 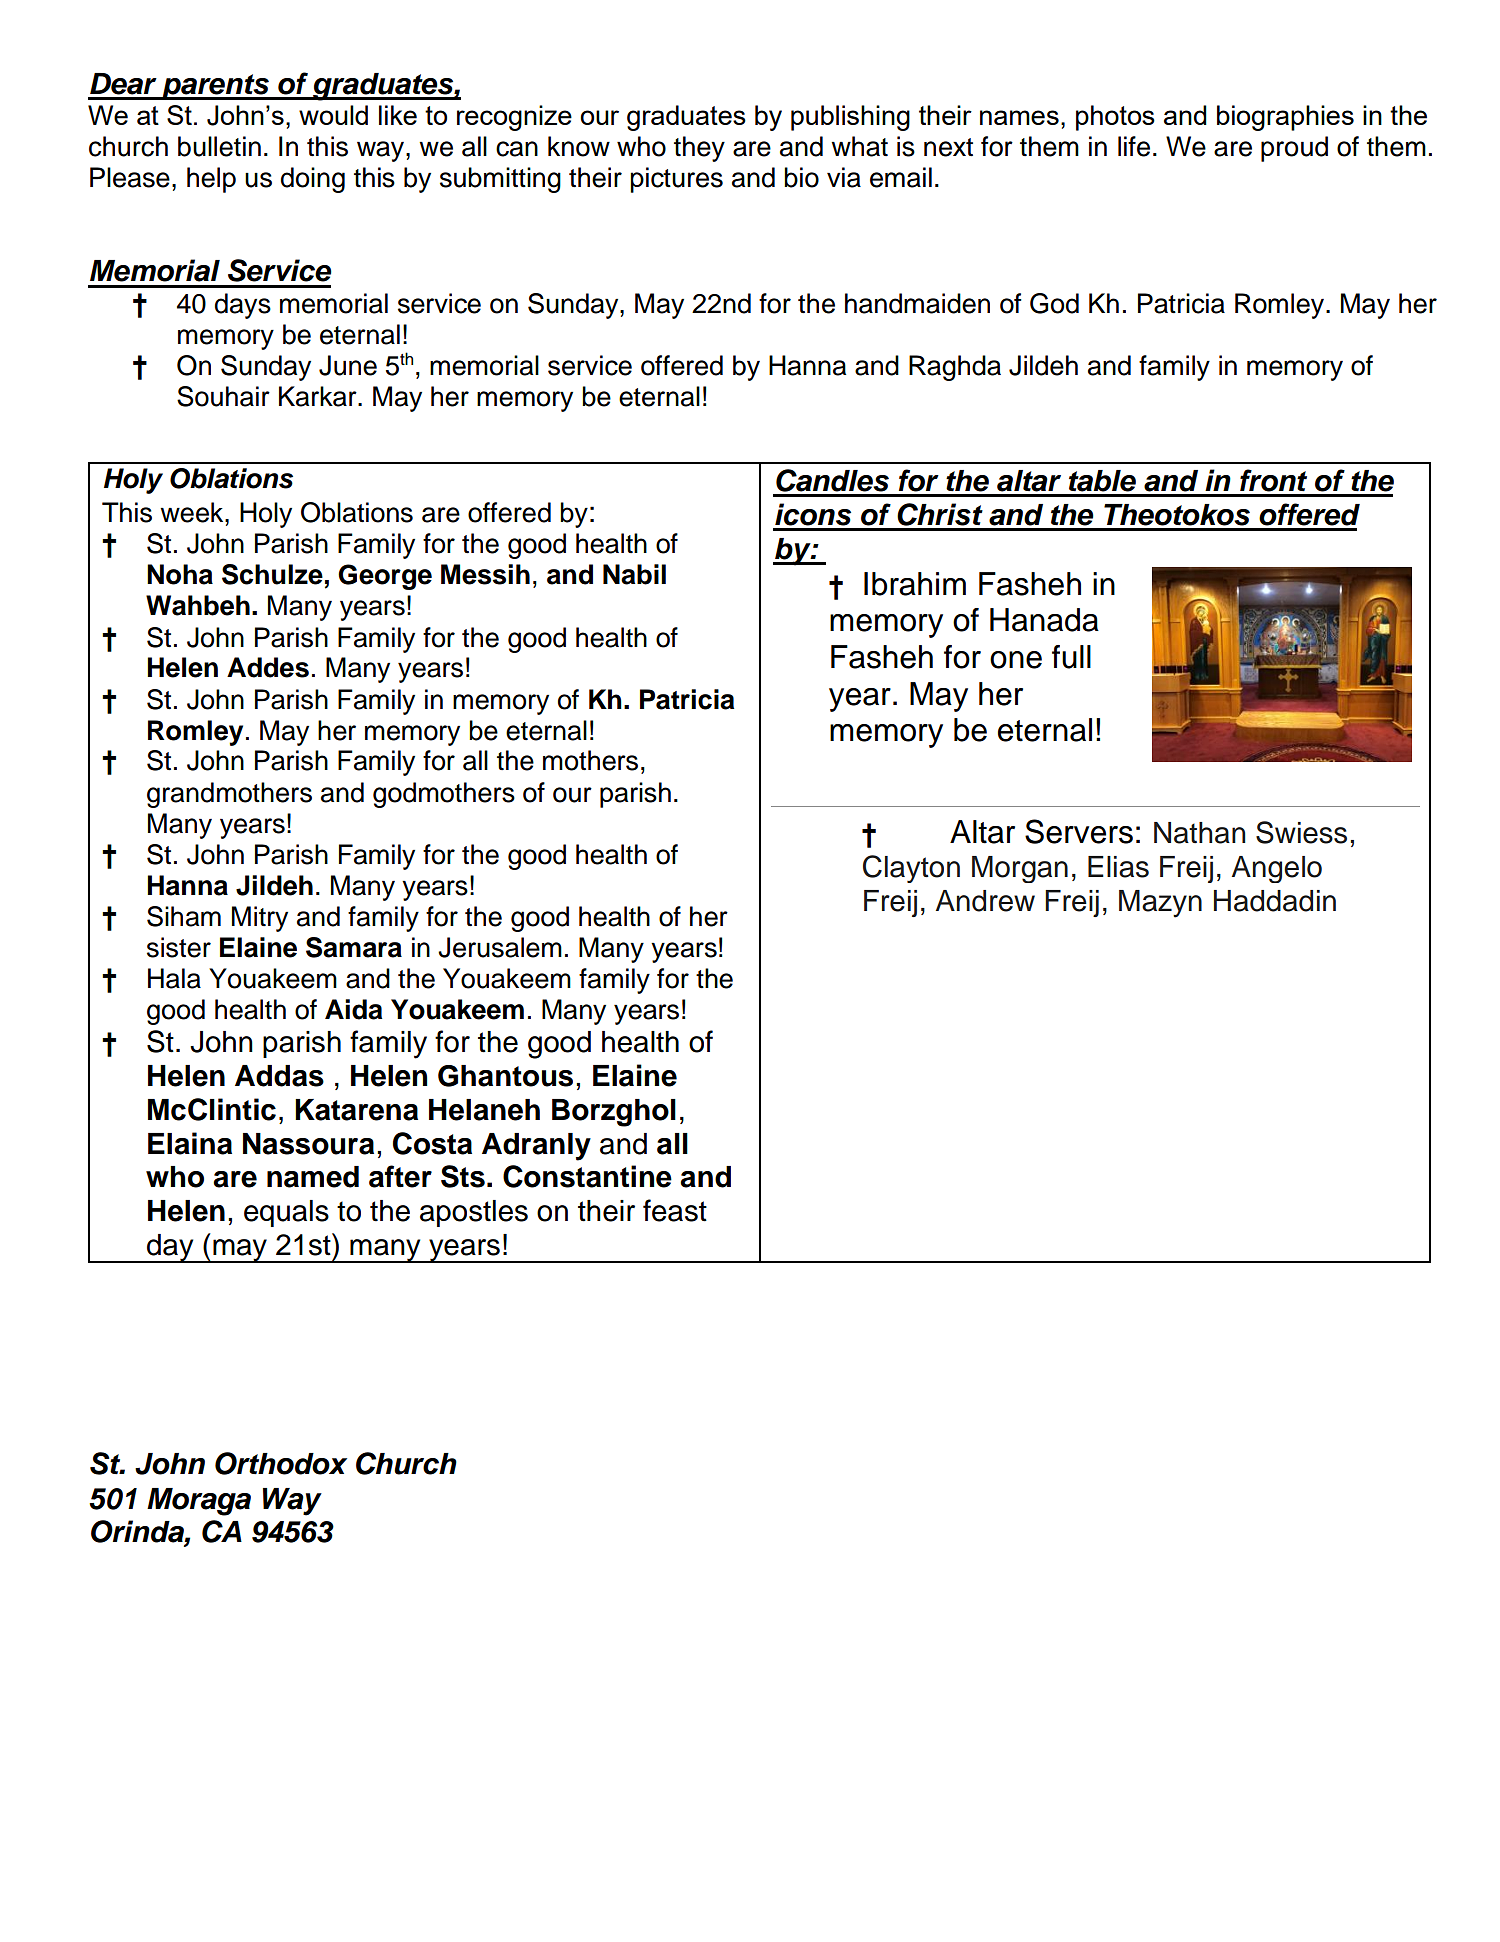 I want to click on bulletin, so click(x=219, y=146).
